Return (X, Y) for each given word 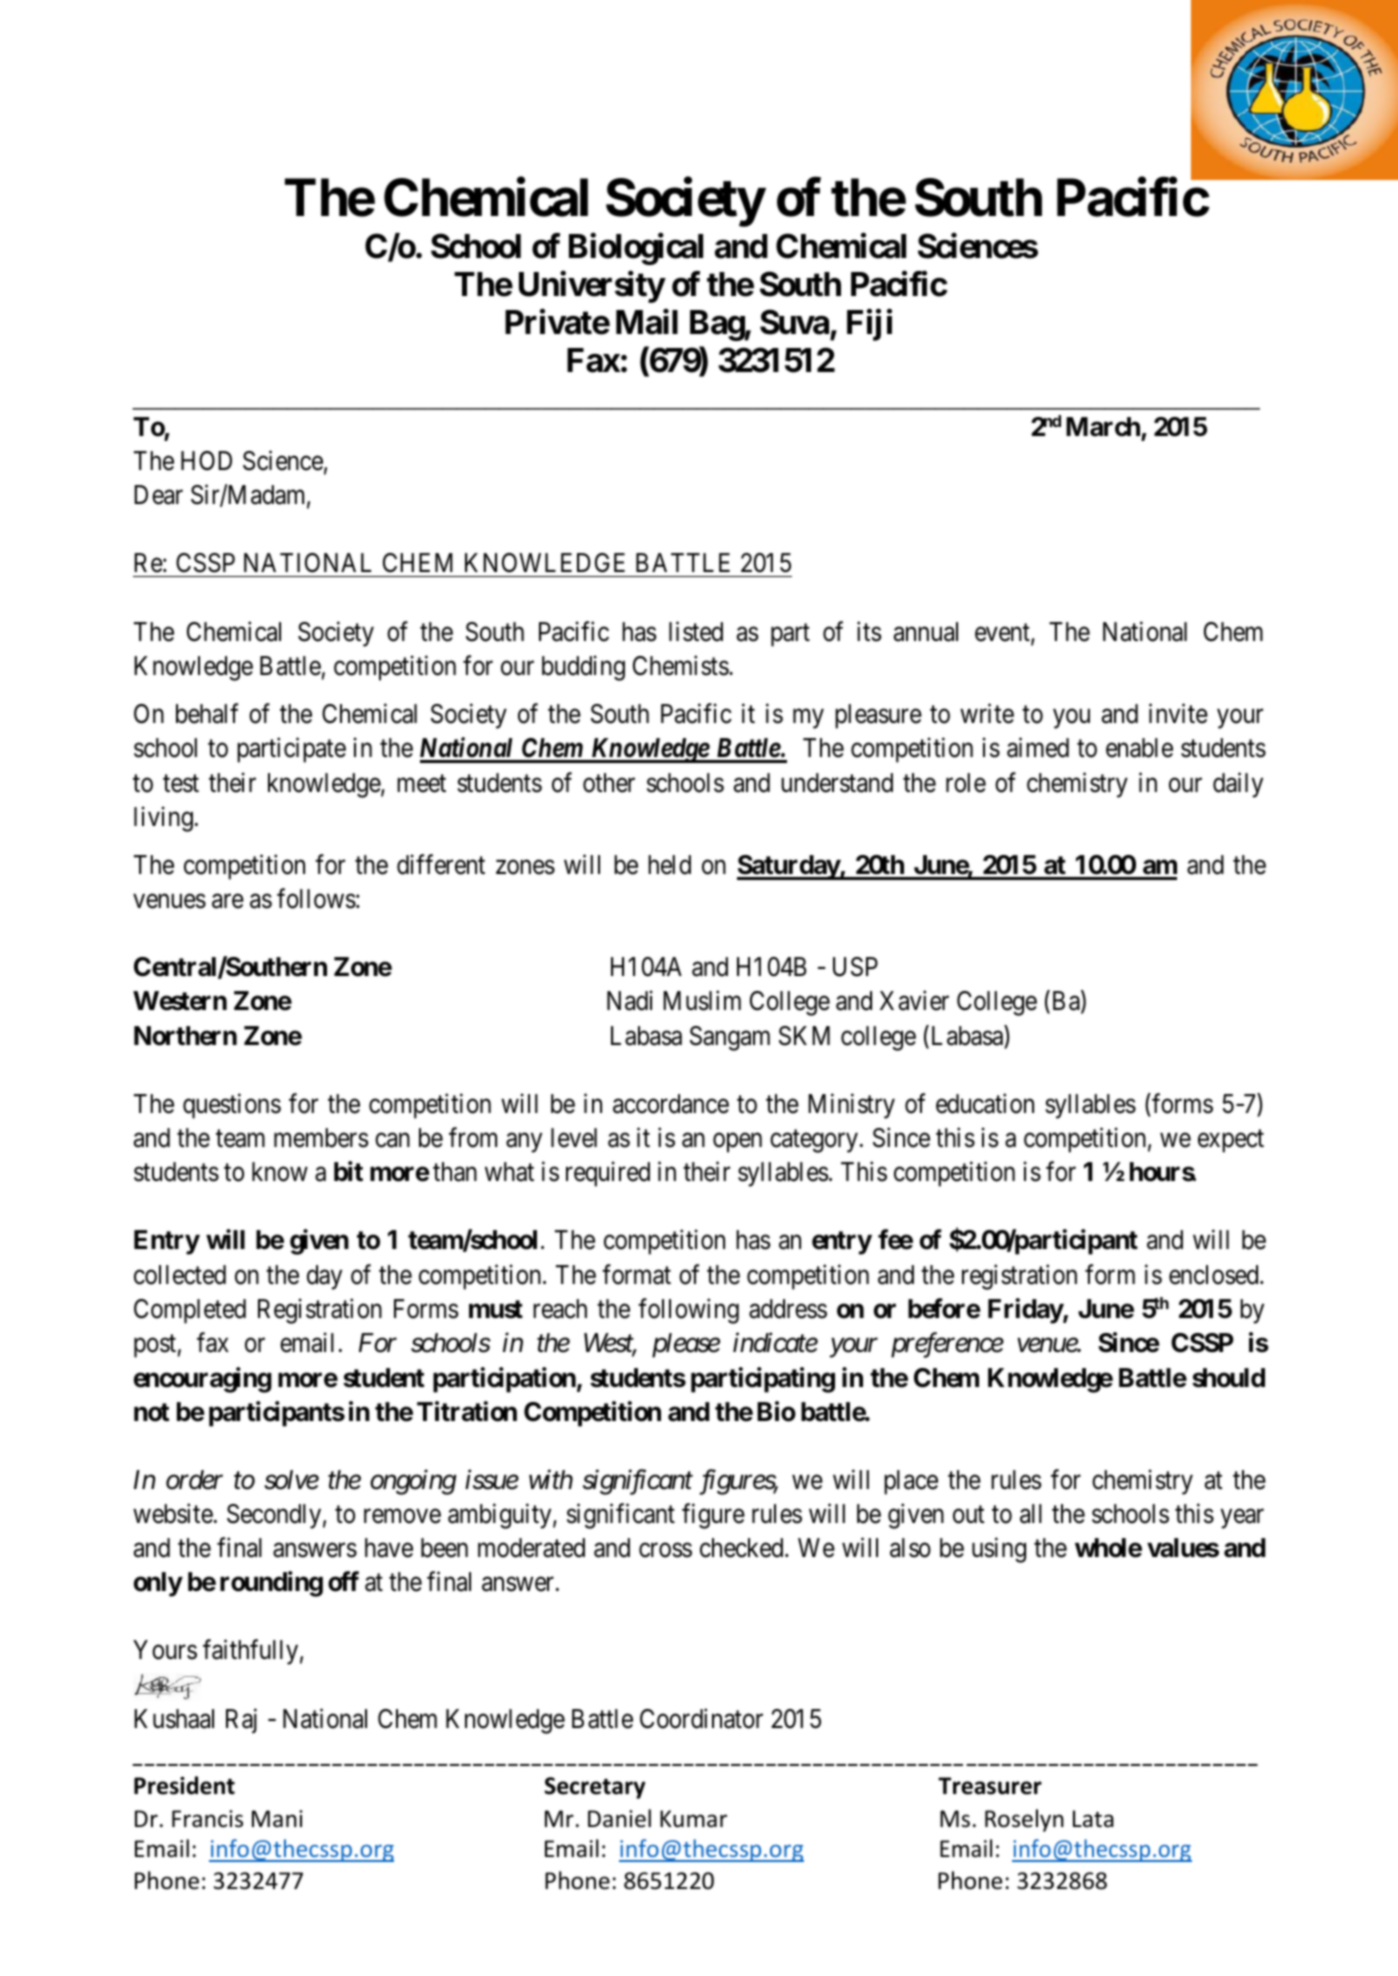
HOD (206, 461)
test (181, 784)
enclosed (1215, 1275)
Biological (636, 249)
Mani (277, 1819)
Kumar (693, 1819)
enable (1139, 748)
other (609, 783)
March (1104, 428)
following (688, 1311)
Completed (190, 1311)
